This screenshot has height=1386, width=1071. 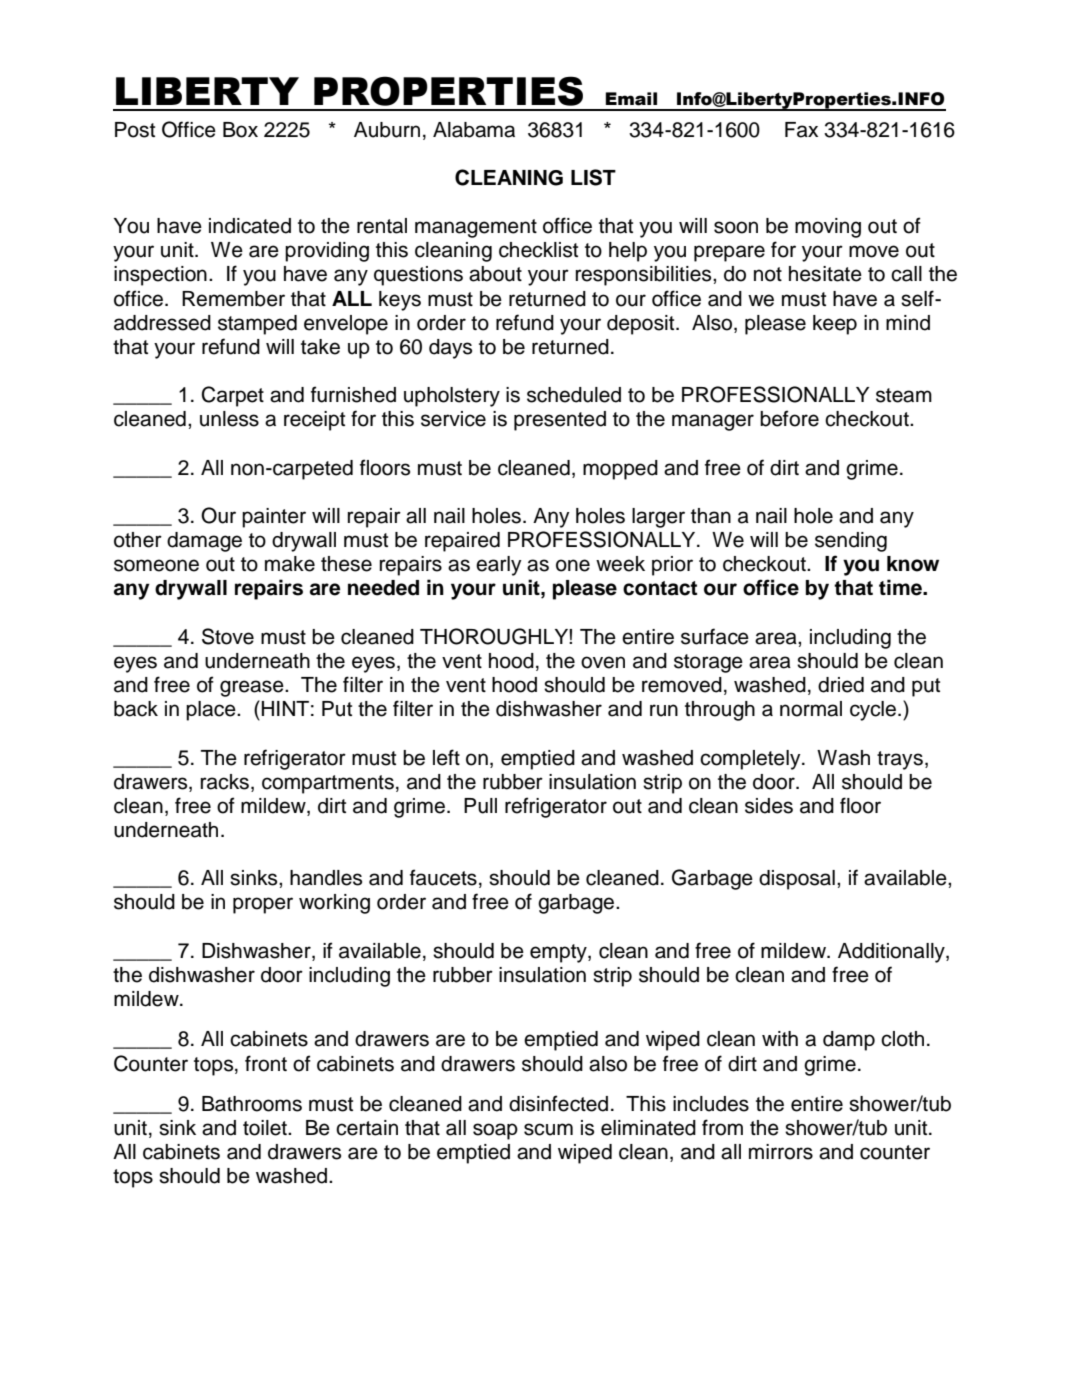 What do you see at coordinates (226, 782) in the screenshot?
I see `racks` at bounding box center [226, 782].
